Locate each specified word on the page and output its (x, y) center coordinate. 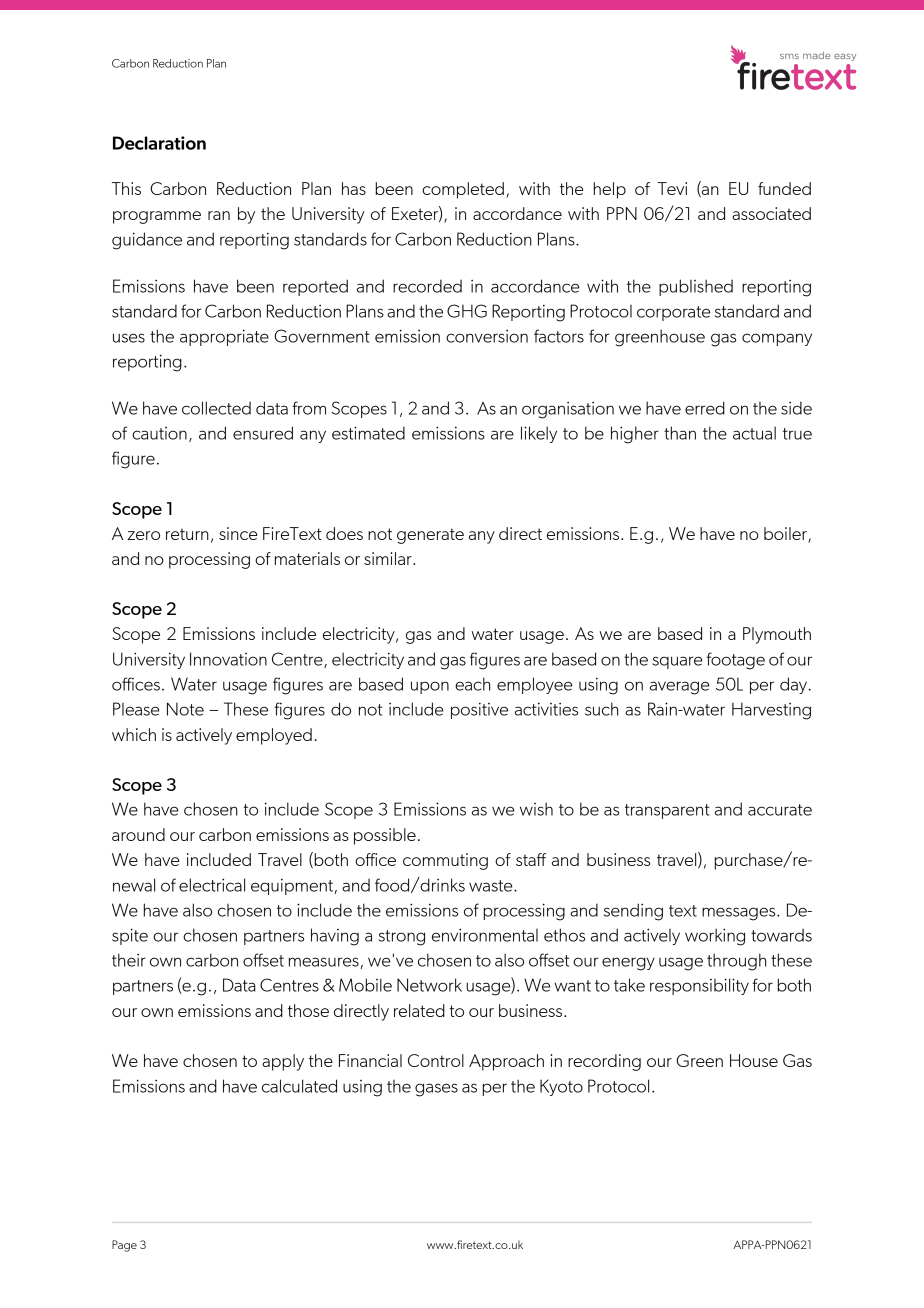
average (679, 688)
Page (124, 1246)
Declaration (159, 143)
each (472, 684)
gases (436, 1090)
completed (463, 190)
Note (185, 709)
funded (784, 188)
